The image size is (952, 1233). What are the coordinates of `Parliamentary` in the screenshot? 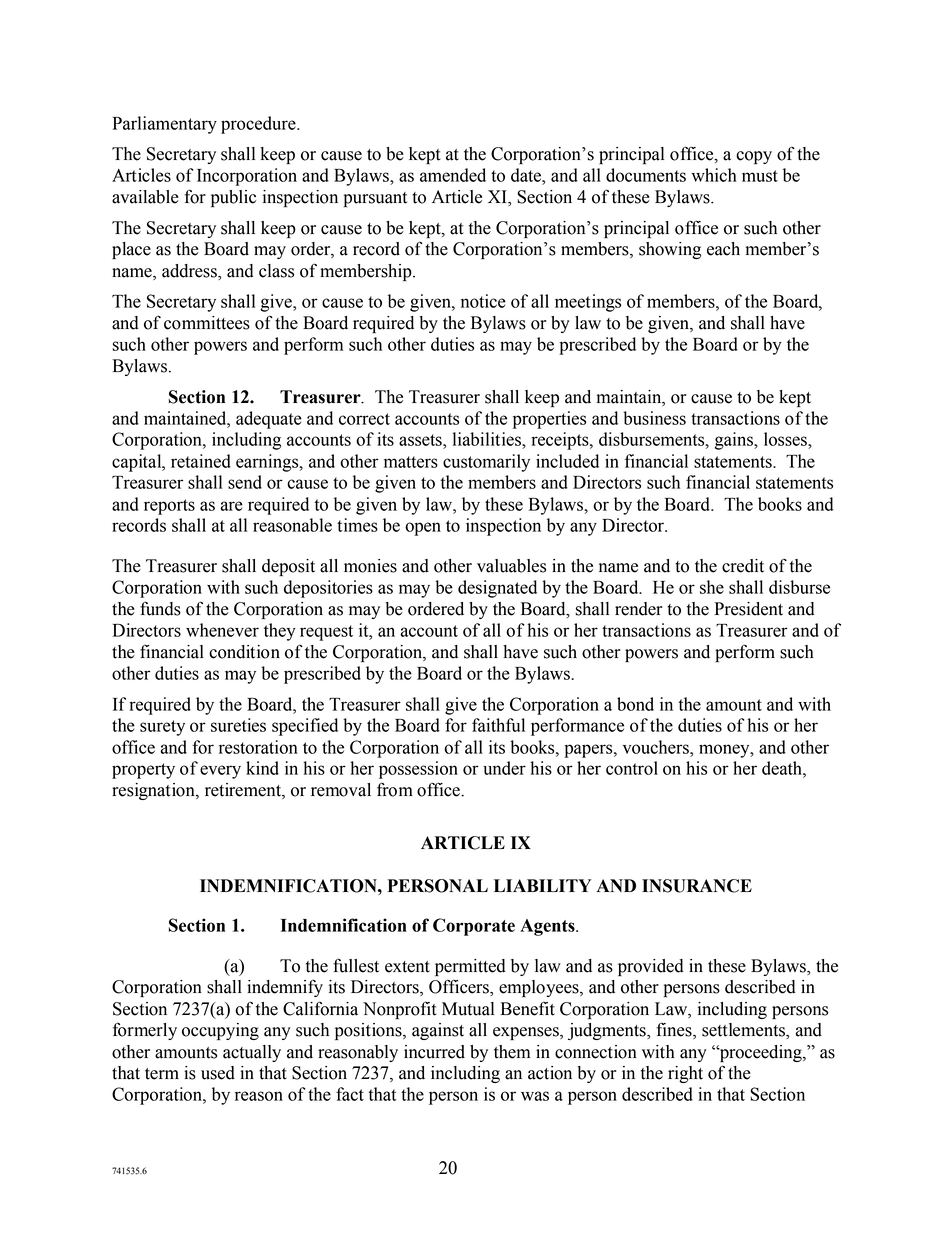 It's located at (165, 125).
